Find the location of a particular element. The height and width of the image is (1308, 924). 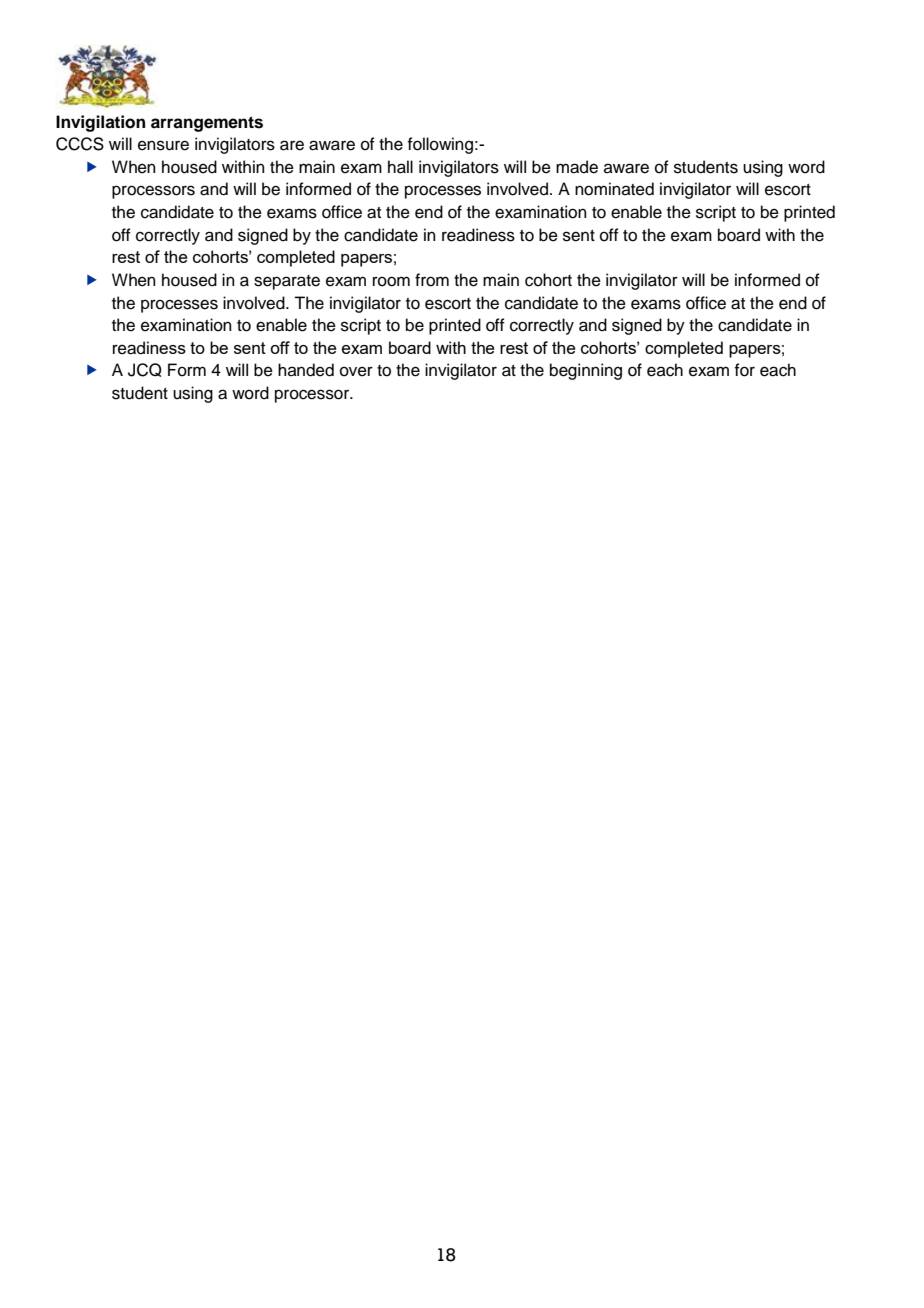

hall is located at coordinates (400, 167).
